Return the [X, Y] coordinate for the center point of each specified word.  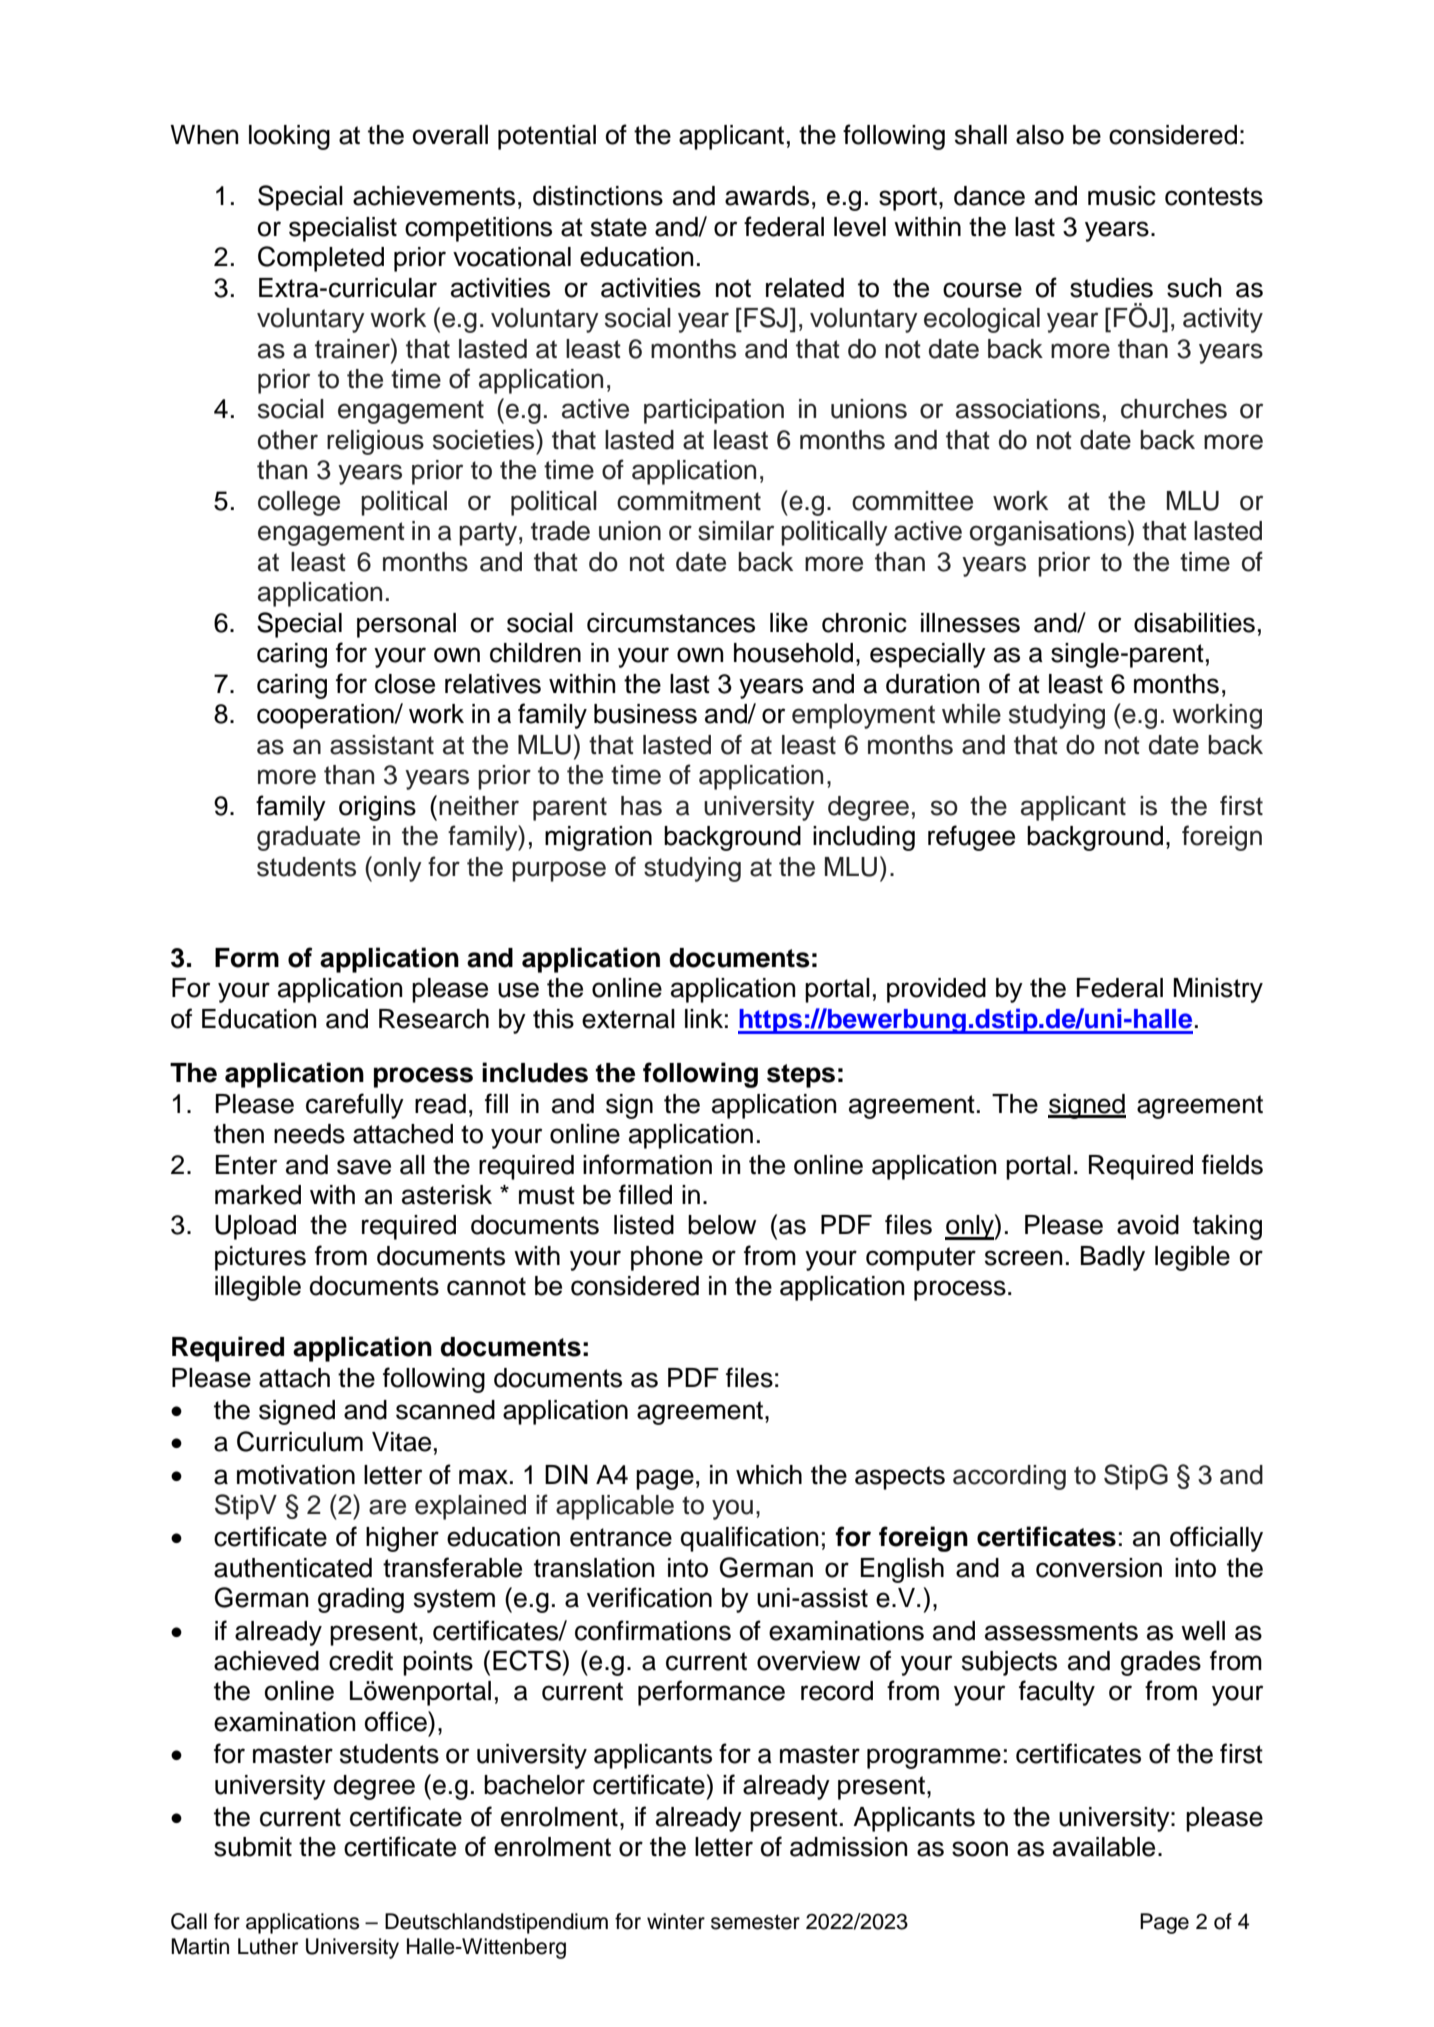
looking [289, 137]
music [1122, 196]
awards [767, 196]
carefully [355, 1106]
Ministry [1218, 990]
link [704, 1018]
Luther [268, 1946]
